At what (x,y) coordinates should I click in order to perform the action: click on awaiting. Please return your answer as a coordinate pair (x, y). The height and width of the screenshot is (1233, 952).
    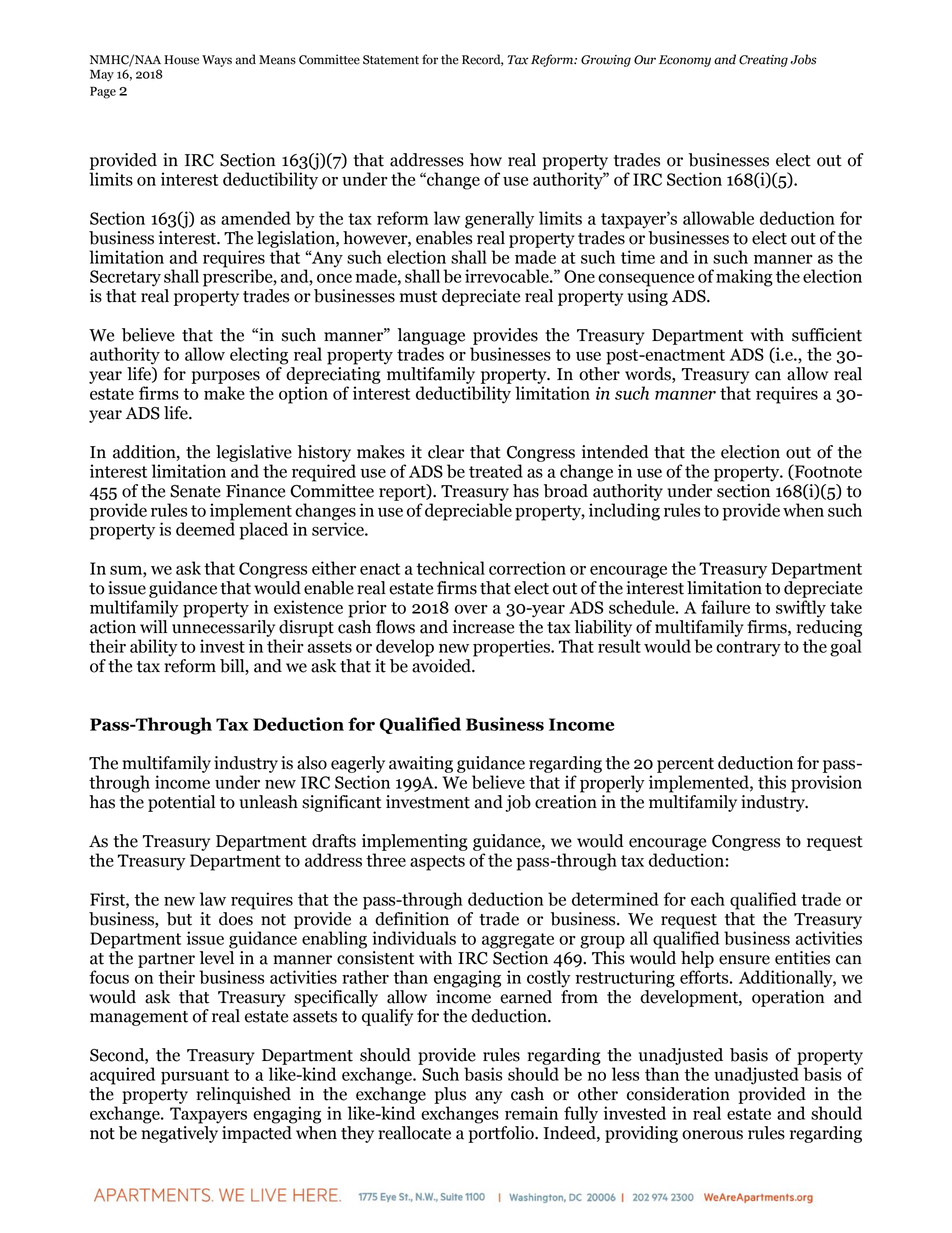
    Looking at the image, I should click on (421, 764).
